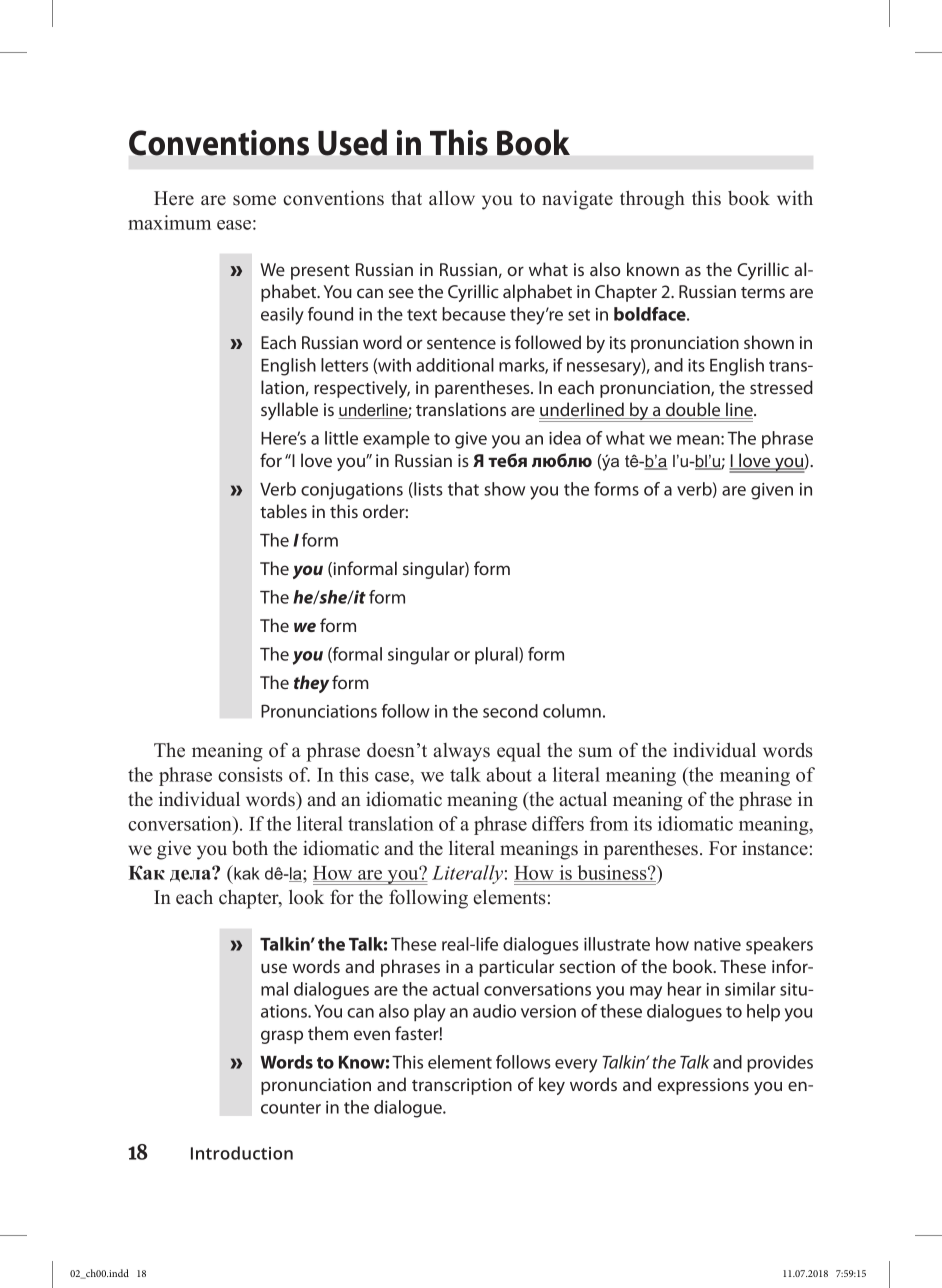 This page has height=1288, width=942. Describe the element at coordinates (242, 1153) in the page. I see `Introduction` at that location.
